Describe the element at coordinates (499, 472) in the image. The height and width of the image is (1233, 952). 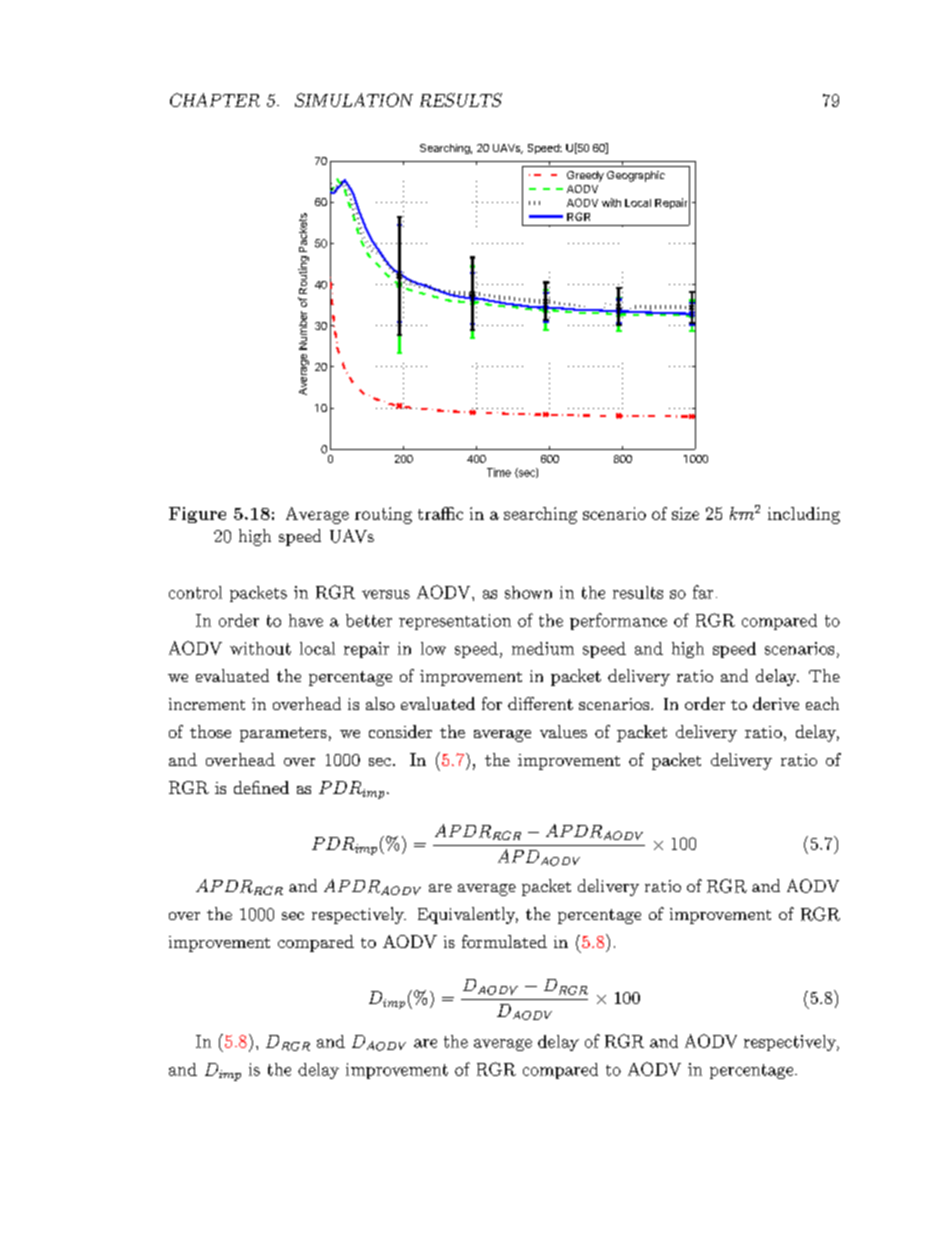
I see `Time` at that location.
